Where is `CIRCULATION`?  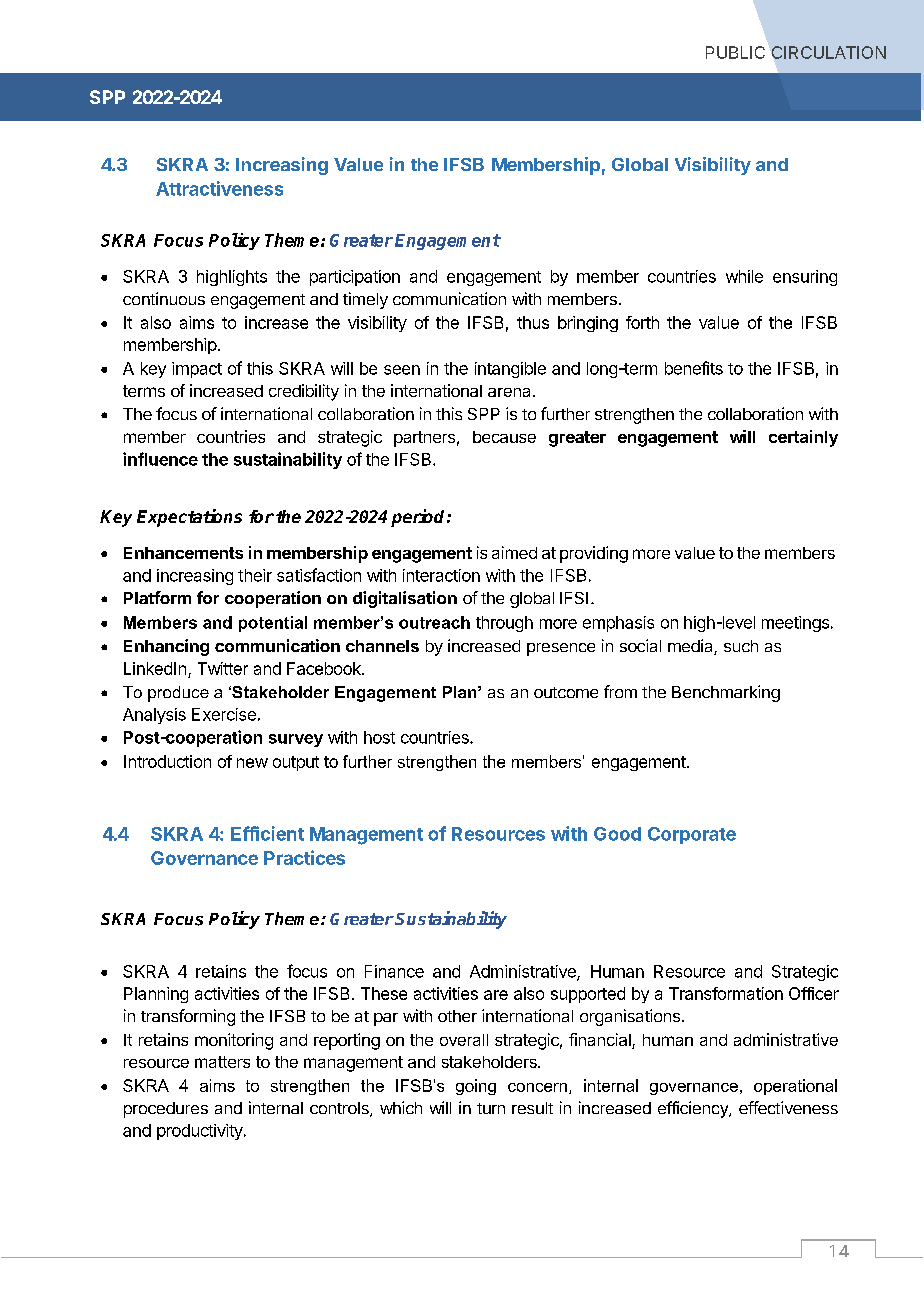
CIRCULATION is located at coordinates (829, 52).
